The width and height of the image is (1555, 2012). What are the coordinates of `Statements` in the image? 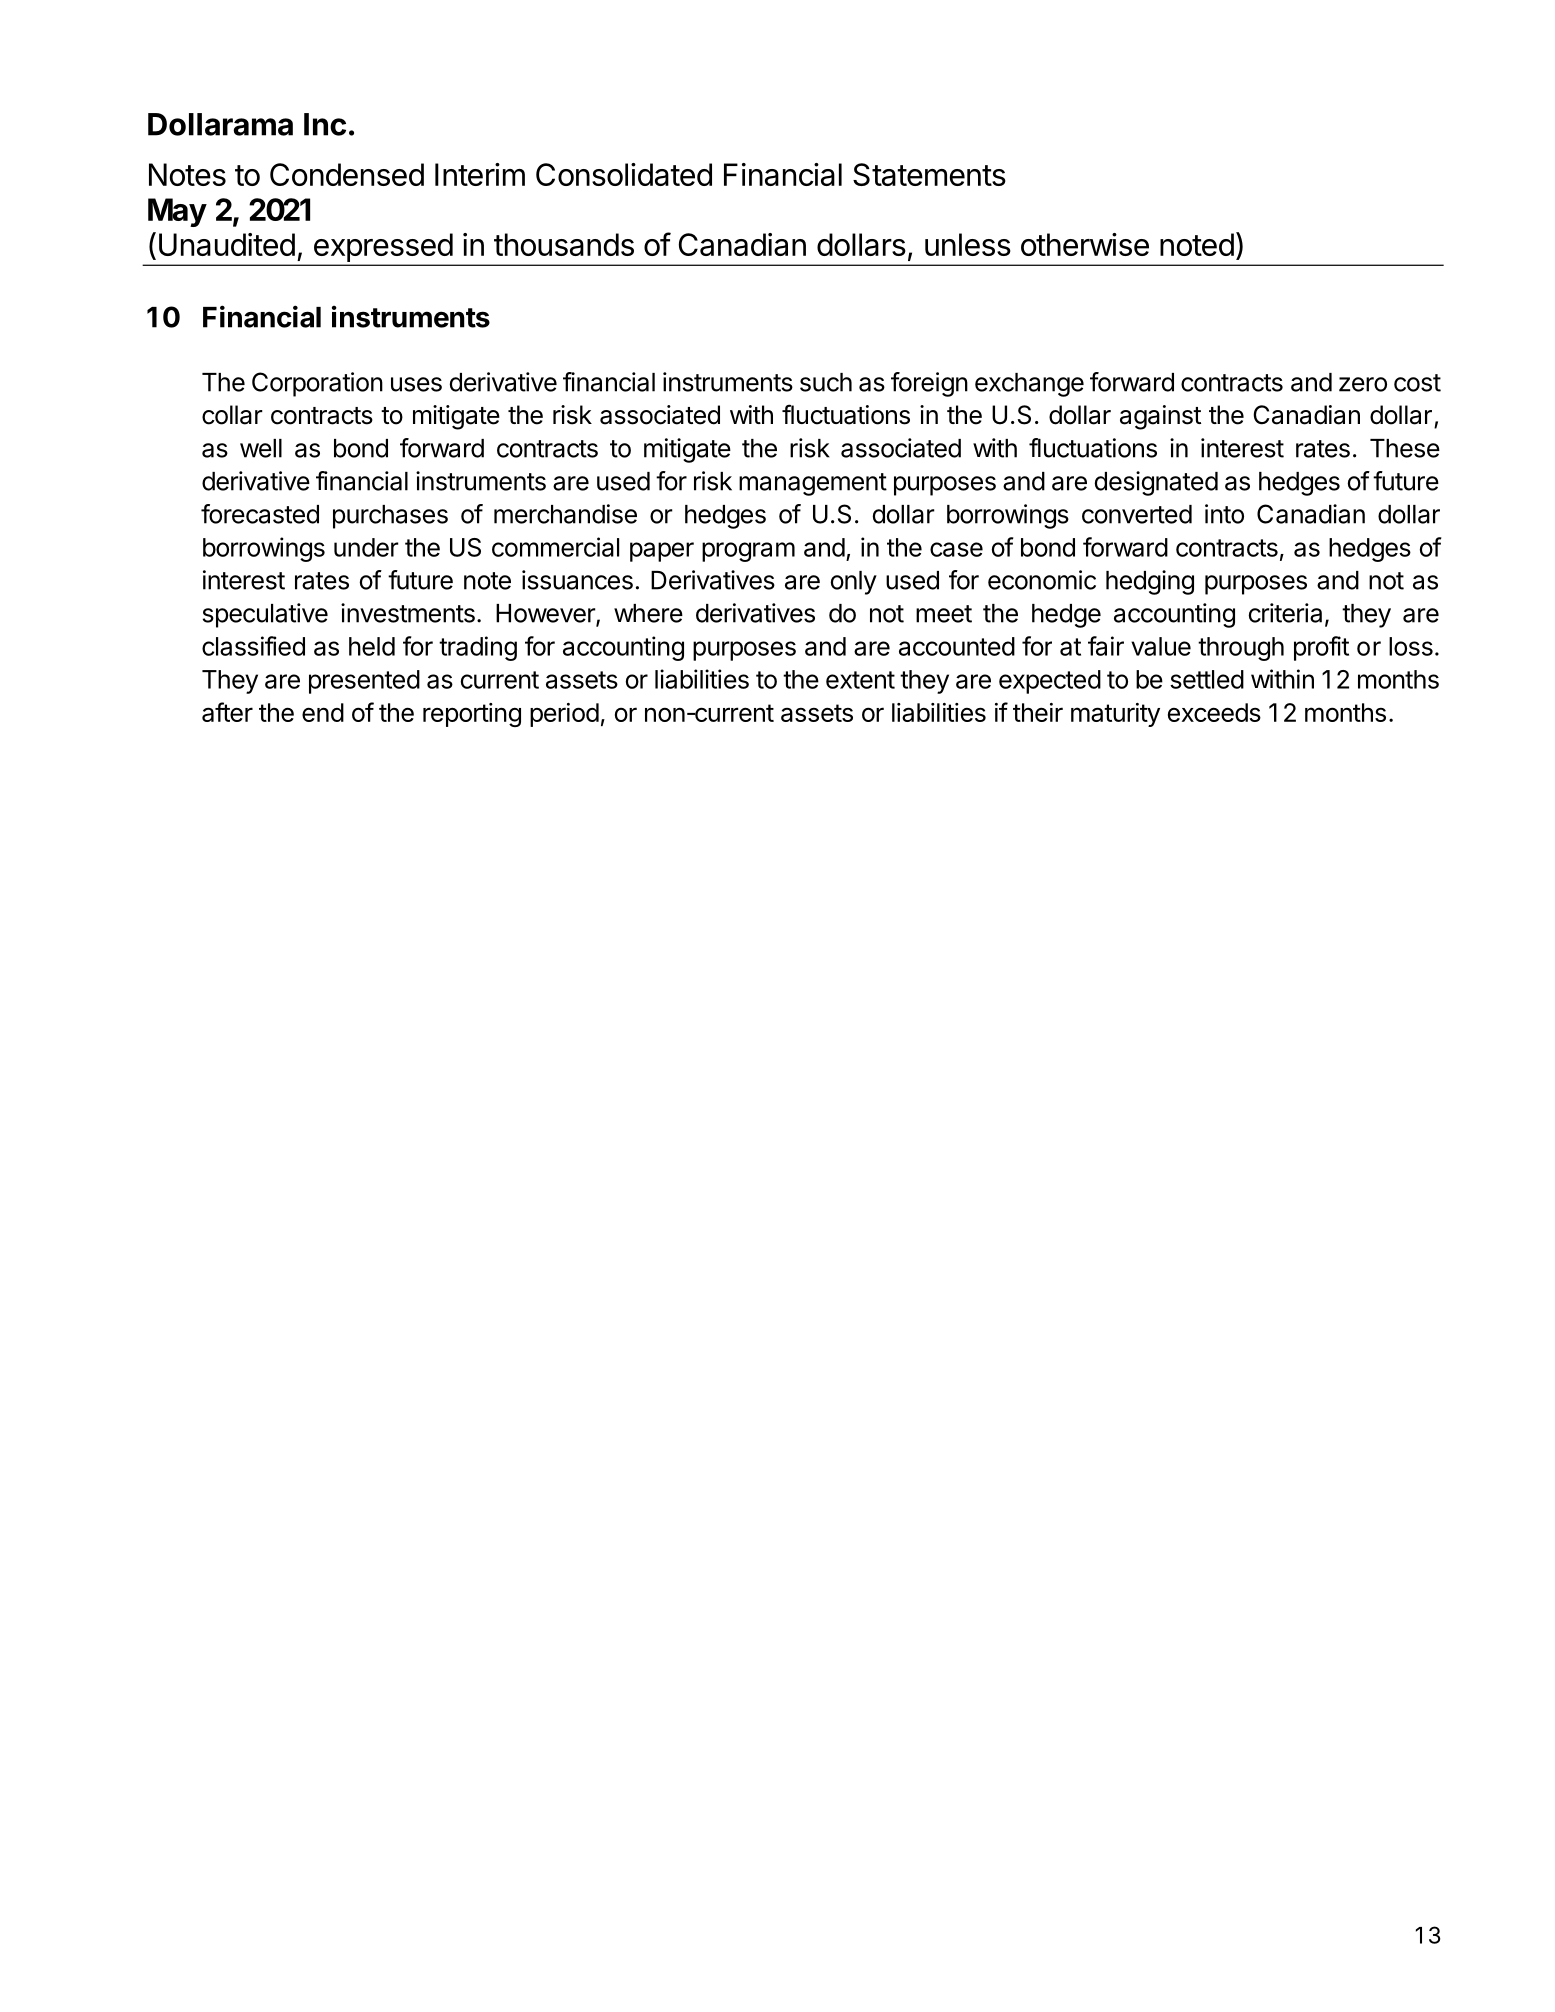 It's located at (929, 174).
